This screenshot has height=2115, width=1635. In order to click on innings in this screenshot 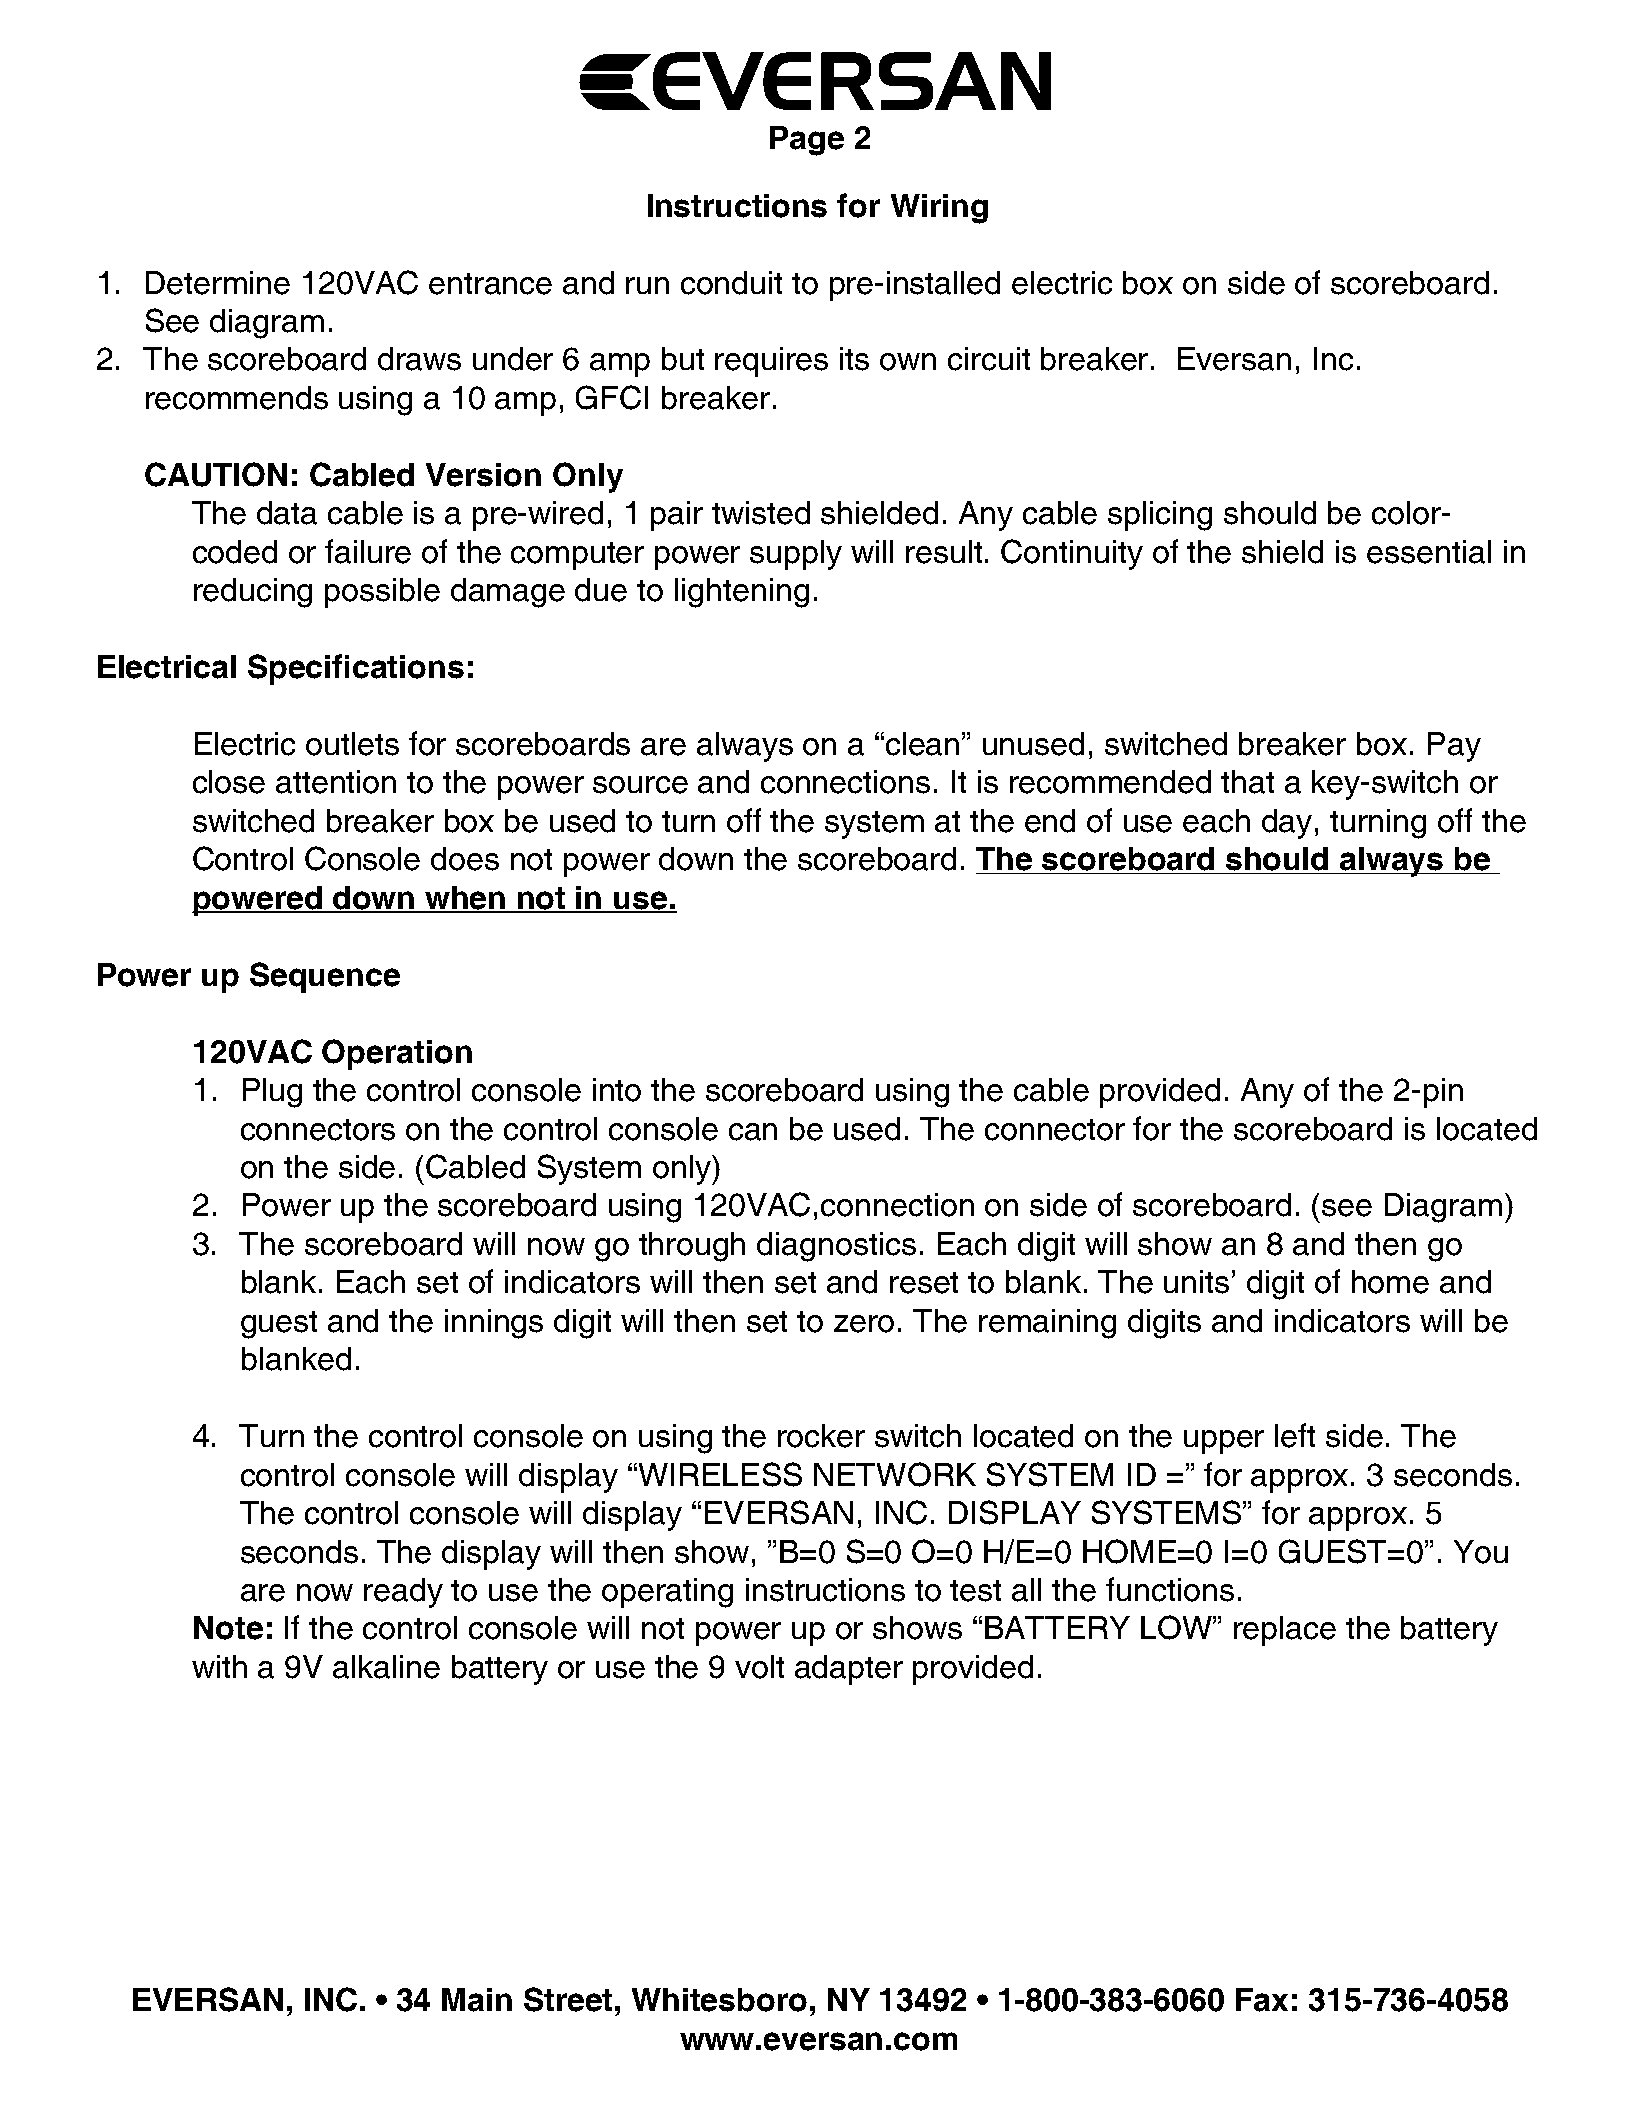, I will do `click(494, 1324)`.
